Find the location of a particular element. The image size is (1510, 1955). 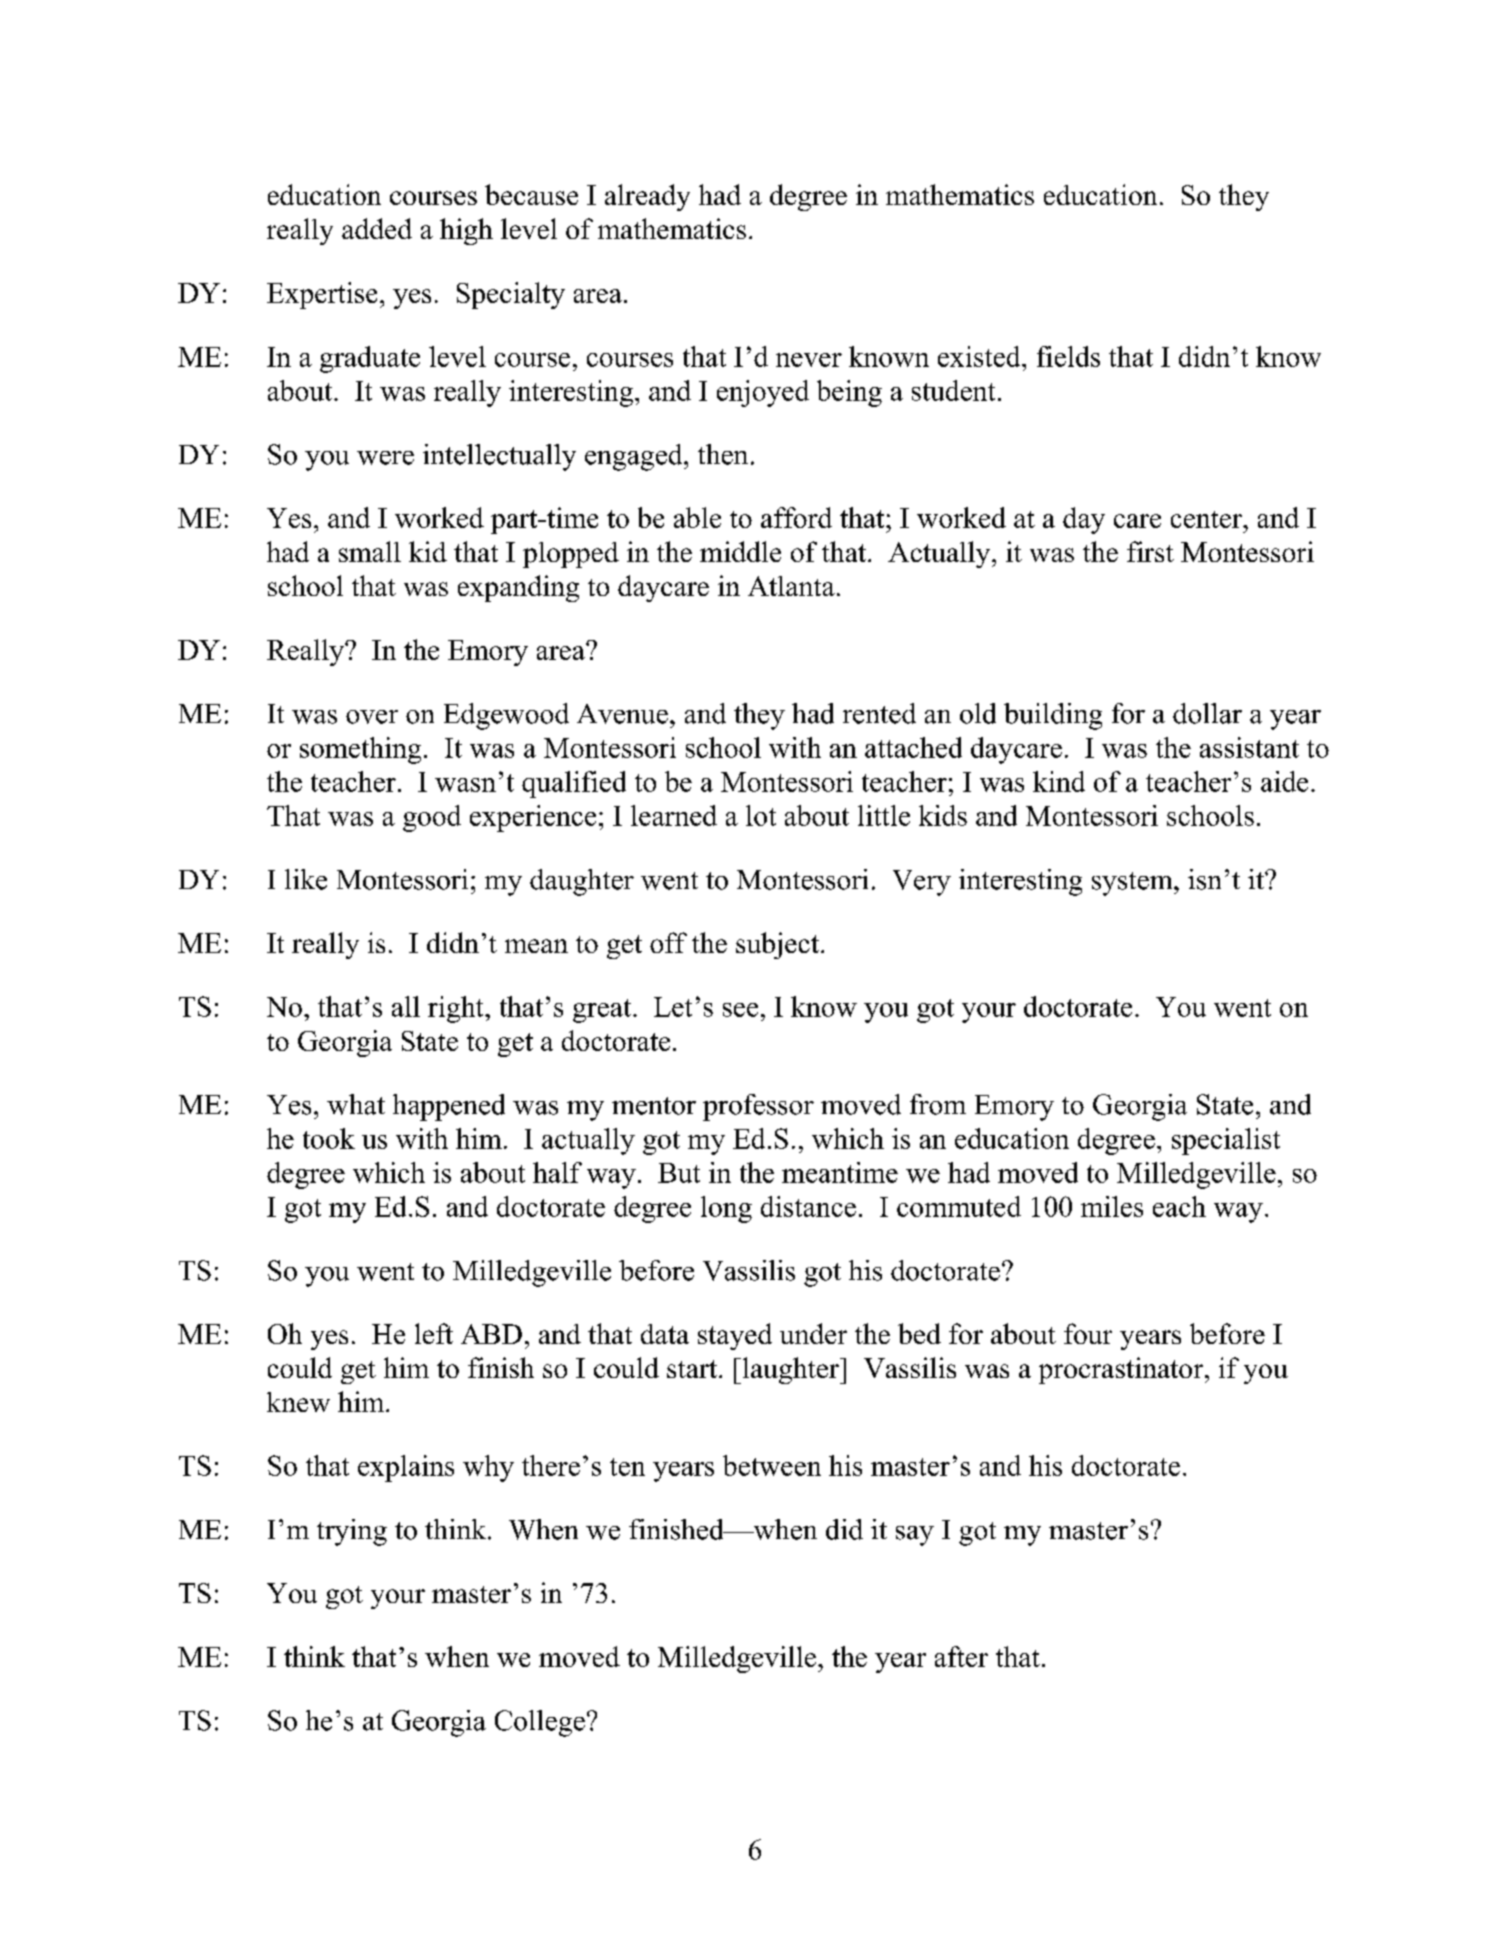

system is located at coordinates (1133, 884).
